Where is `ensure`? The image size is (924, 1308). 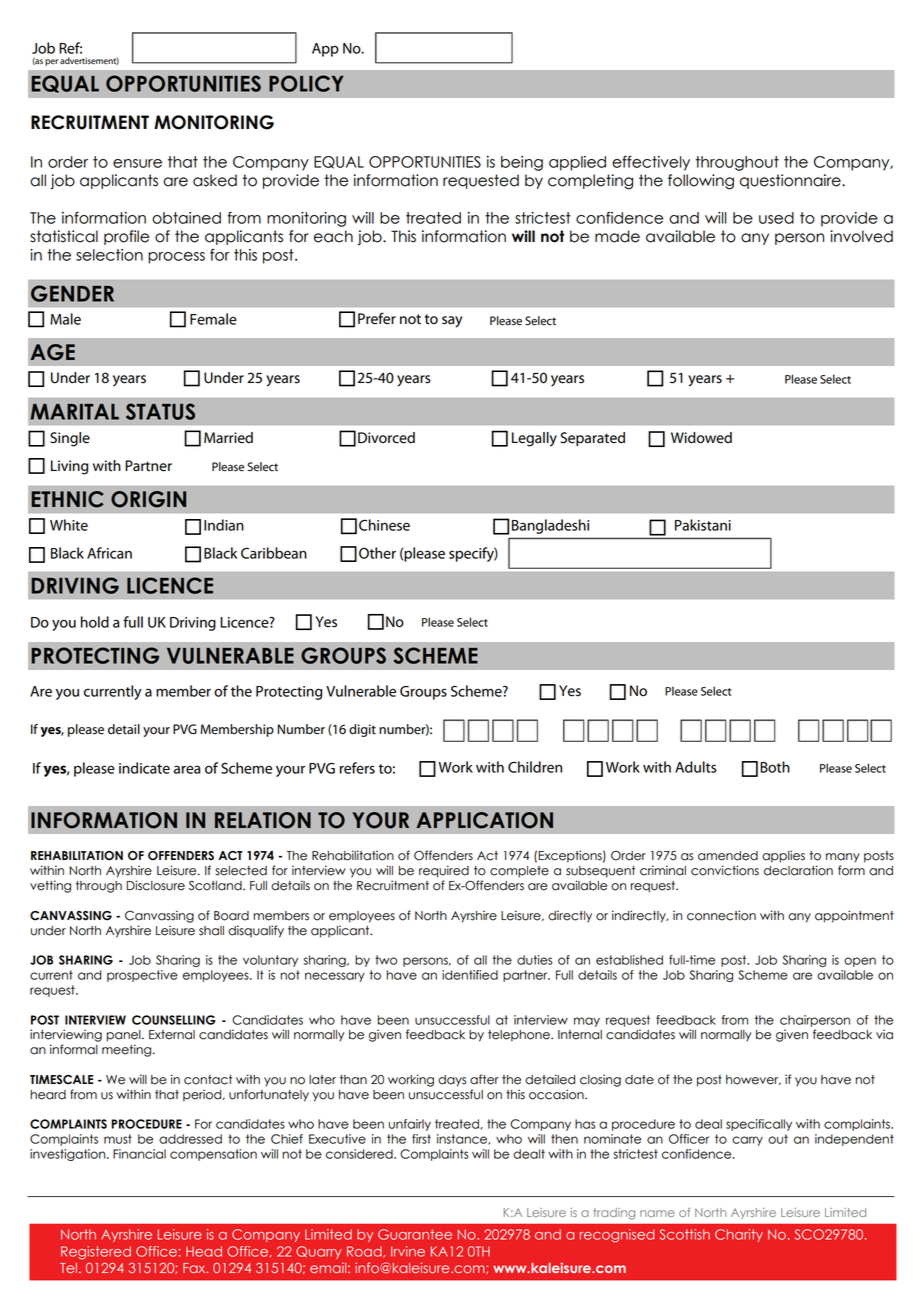
ensure is located at coordinates (137, 163).
